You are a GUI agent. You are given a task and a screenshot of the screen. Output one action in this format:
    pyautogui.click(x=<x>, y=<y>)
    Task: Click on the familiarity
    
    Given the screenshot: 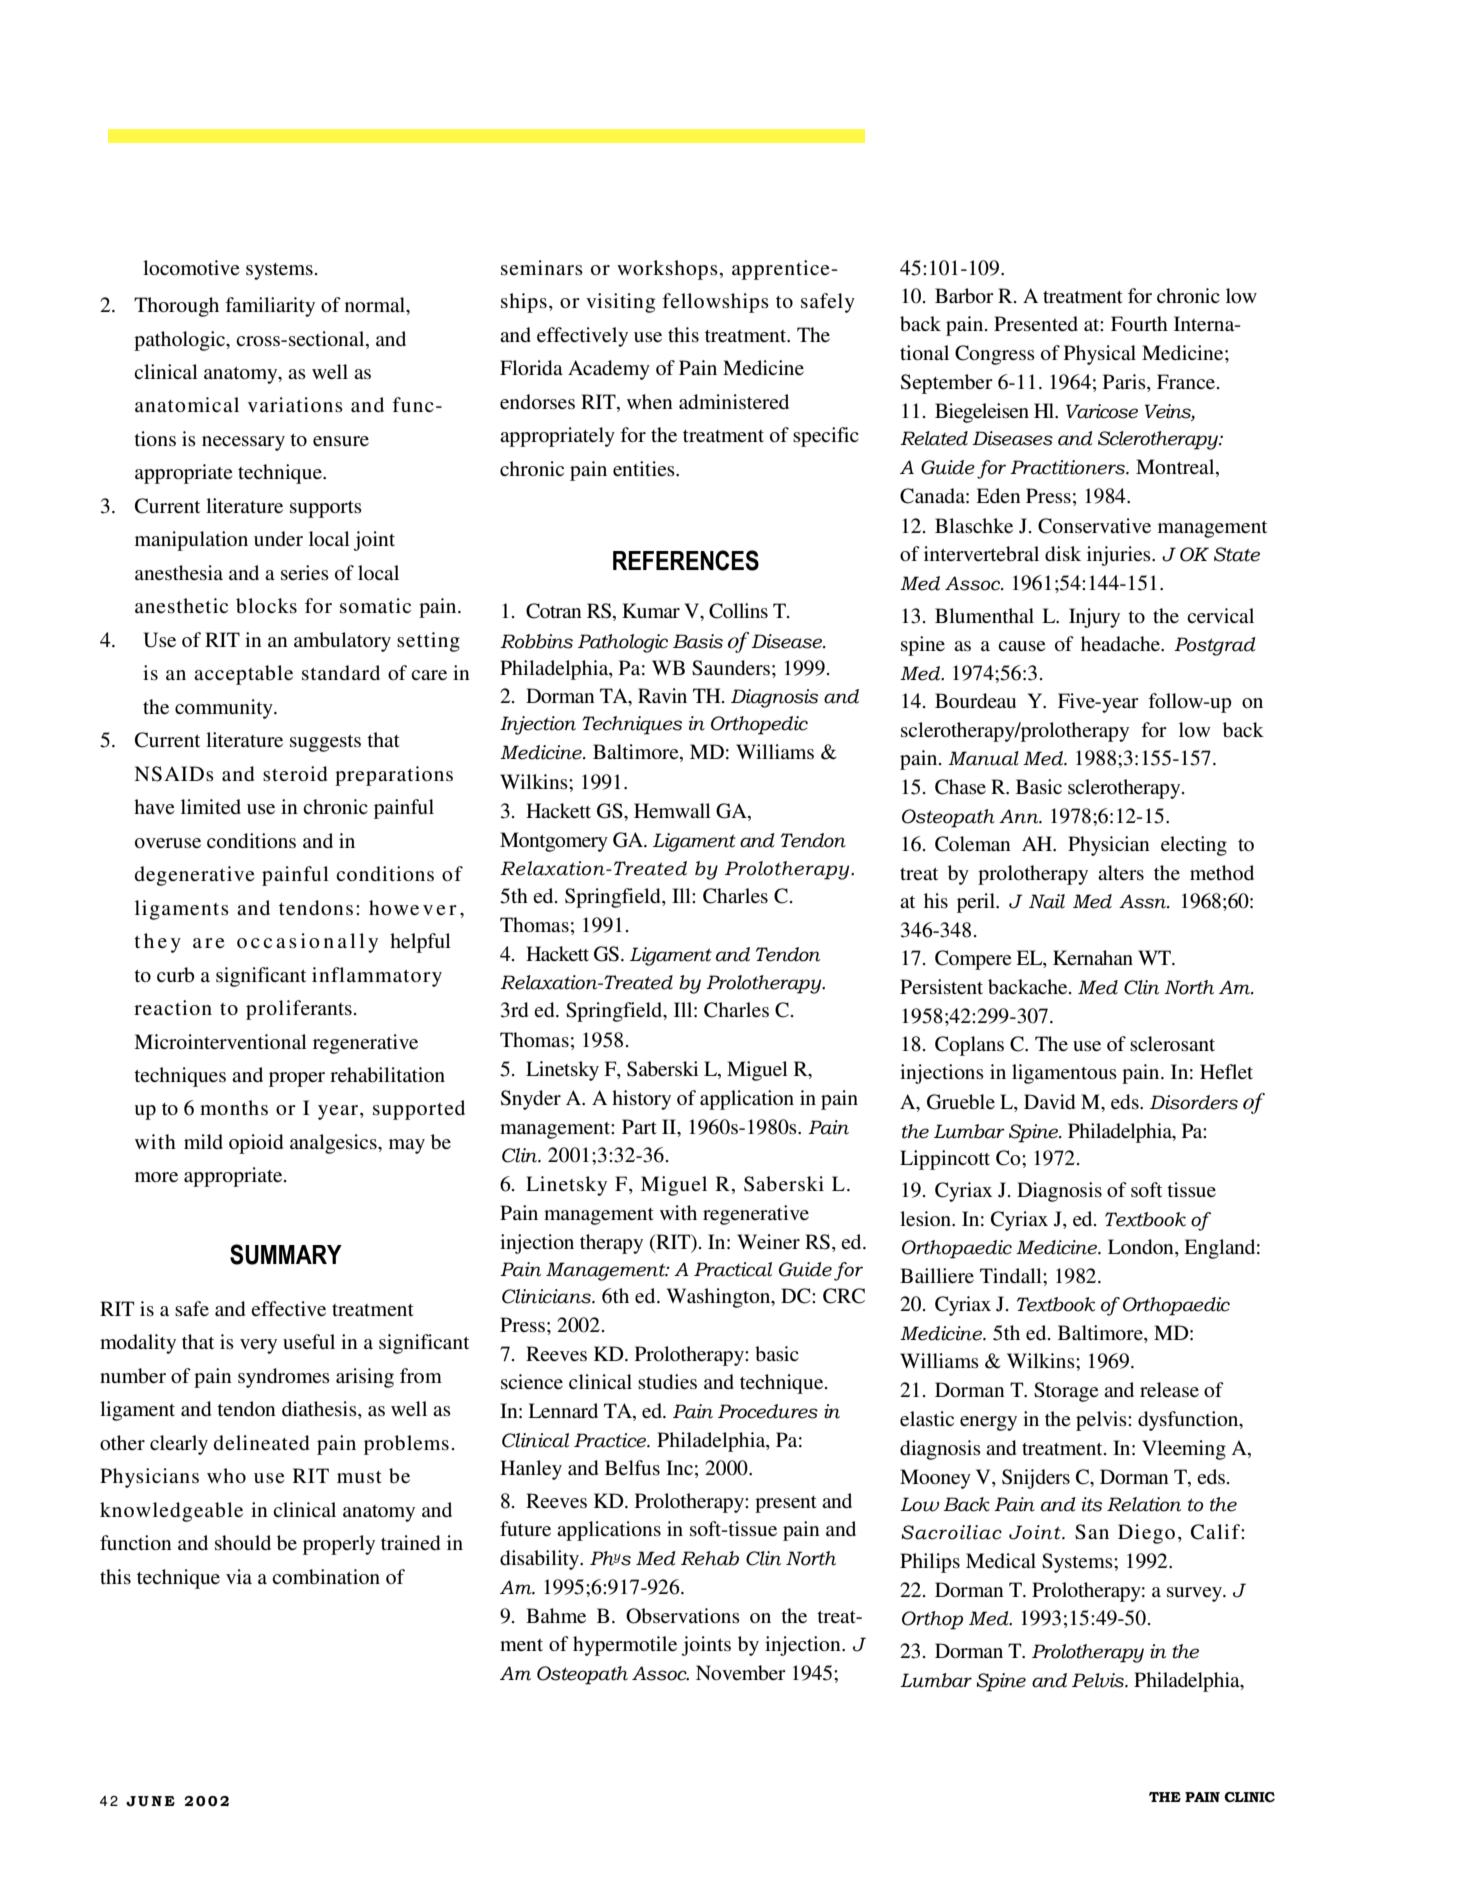 What is the action you would take?
    pyautogui.click(x=270, y=307)
